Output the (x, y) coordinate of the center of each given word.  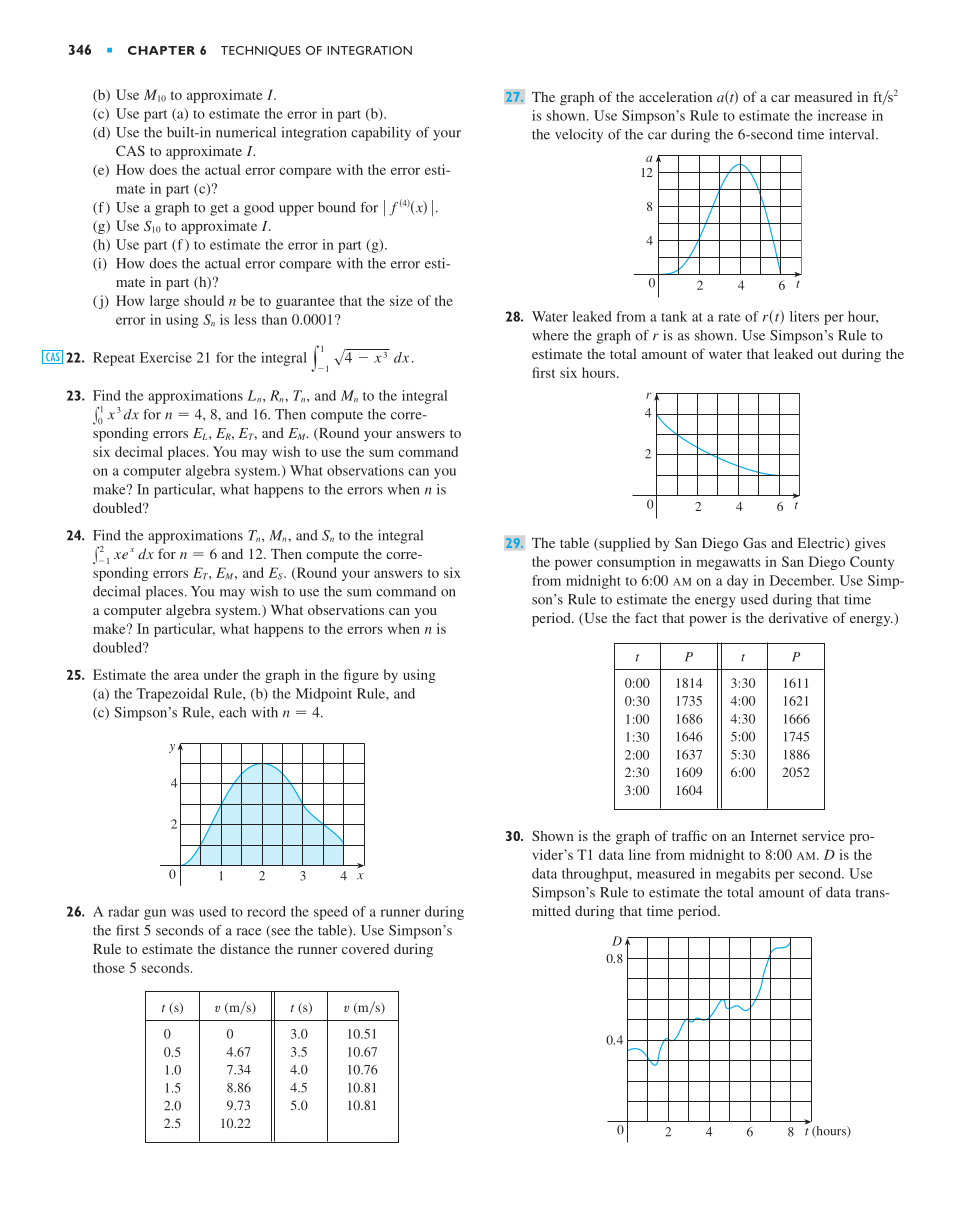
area (186, 676)
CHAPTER (161, 50)
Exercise (166, 357)
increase (842, 115)
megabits (743, 875)
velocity (579, 136)
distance (245, 948)
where (550, 335)
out (827, 354)
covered (365, 949)
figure (361, 676)
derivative (798, 617)
